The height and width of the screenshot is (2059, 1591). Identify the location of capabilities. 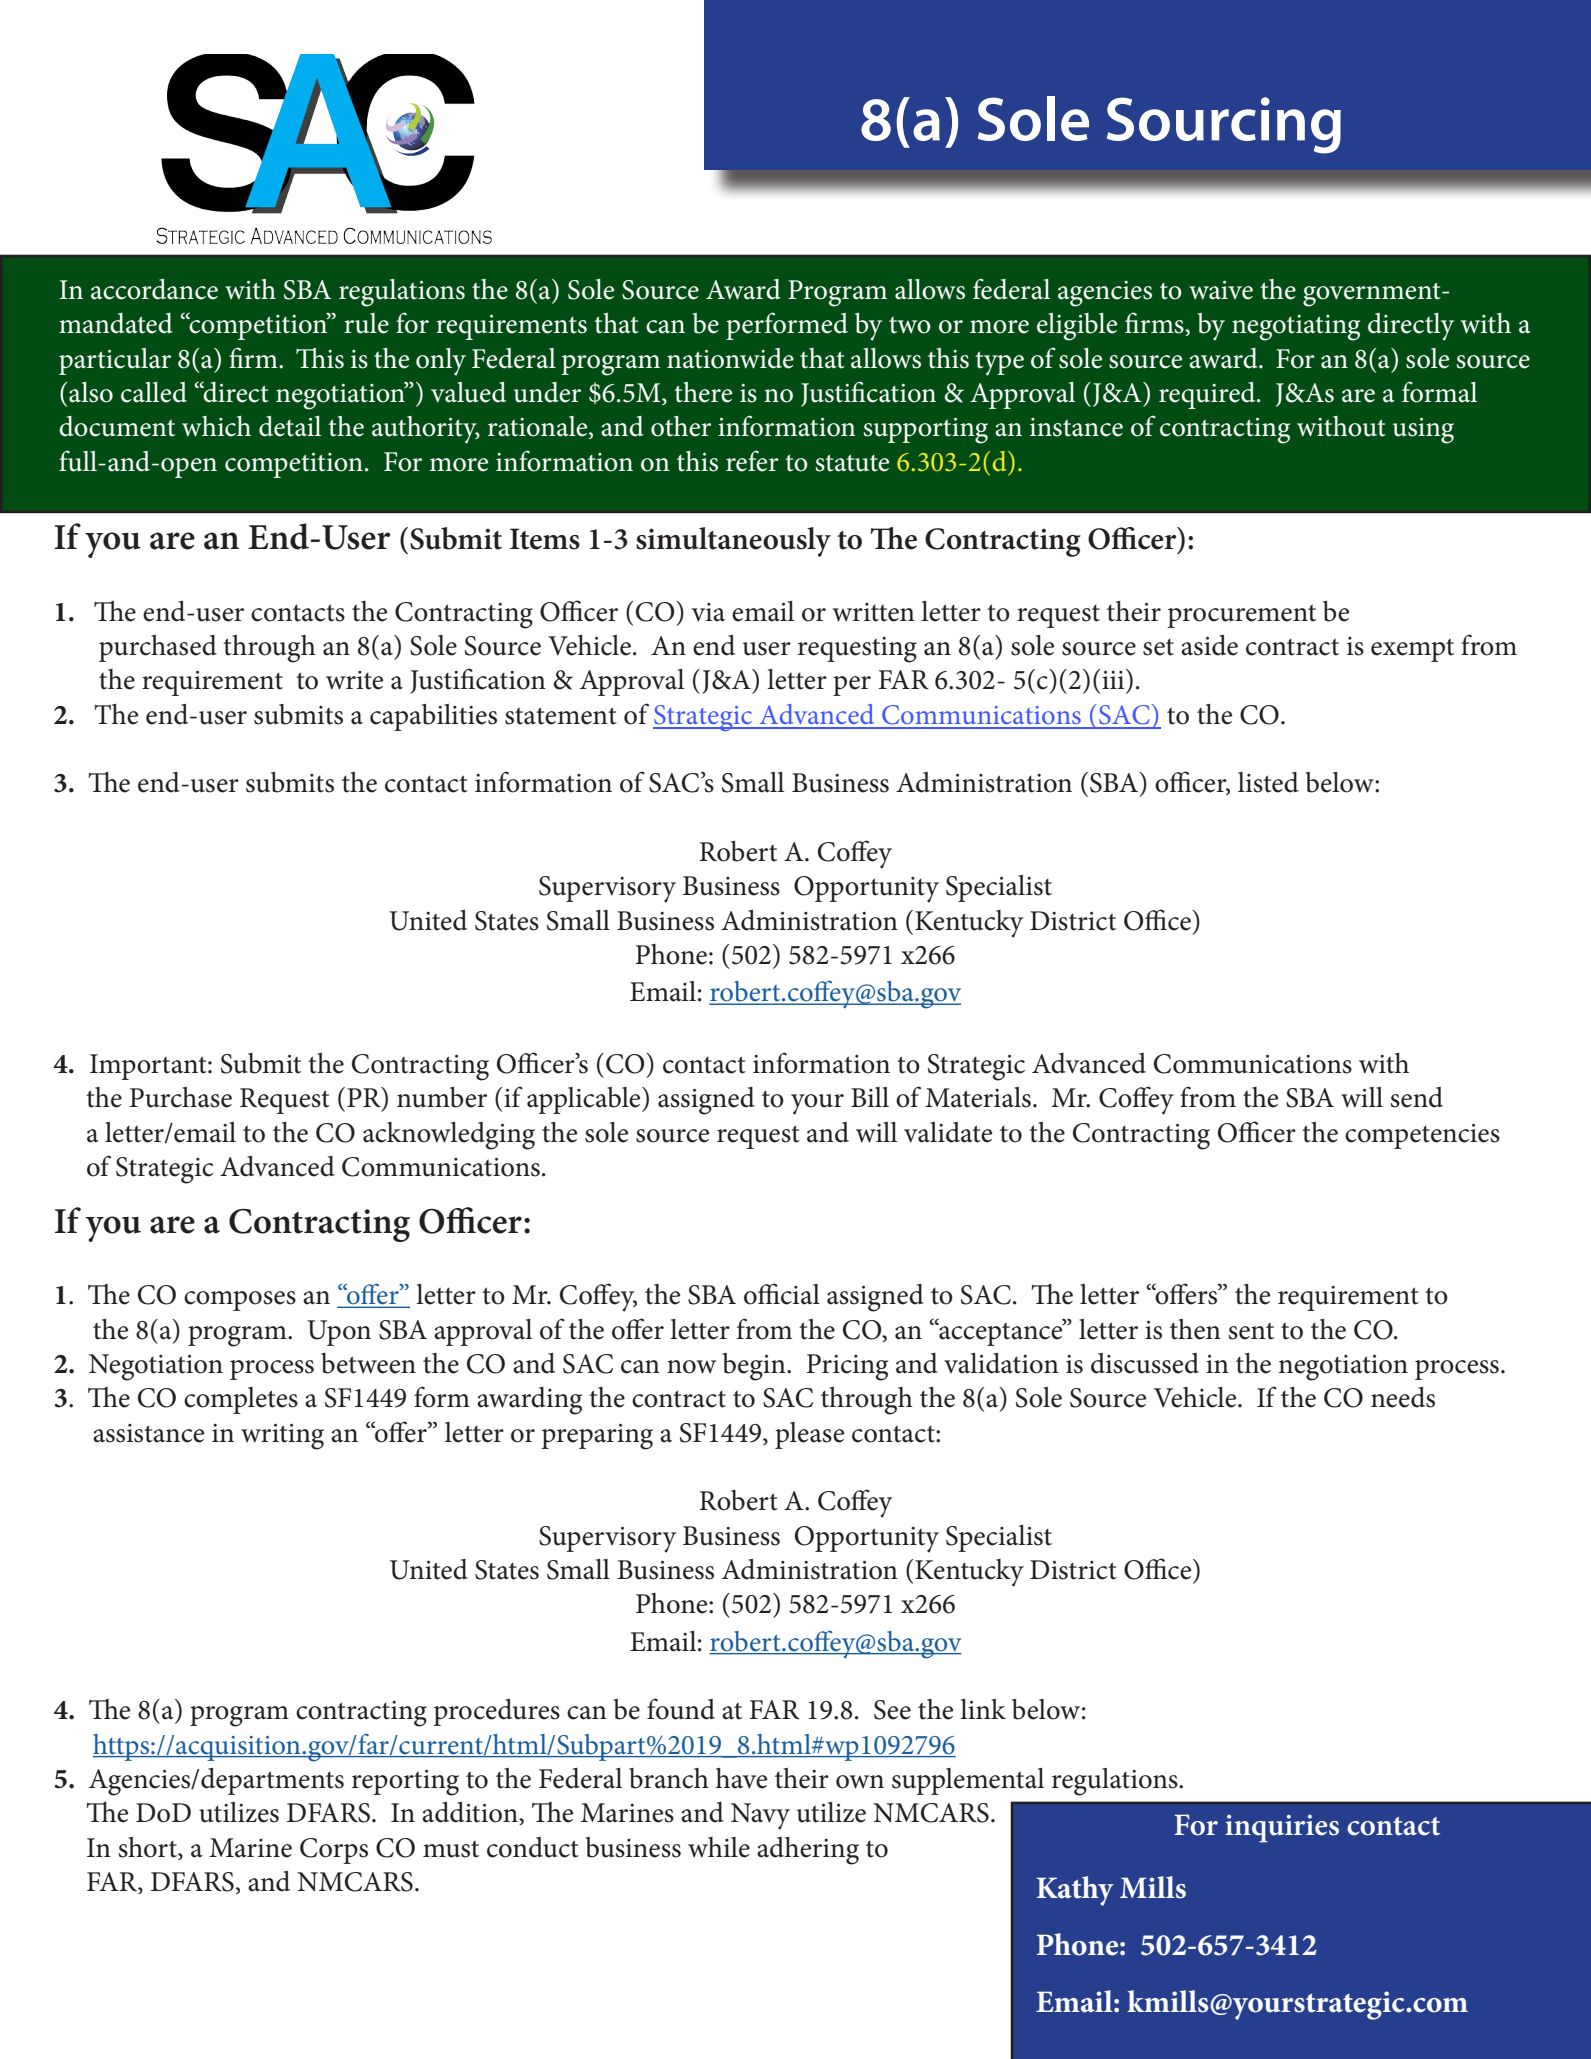
(433, 717).
